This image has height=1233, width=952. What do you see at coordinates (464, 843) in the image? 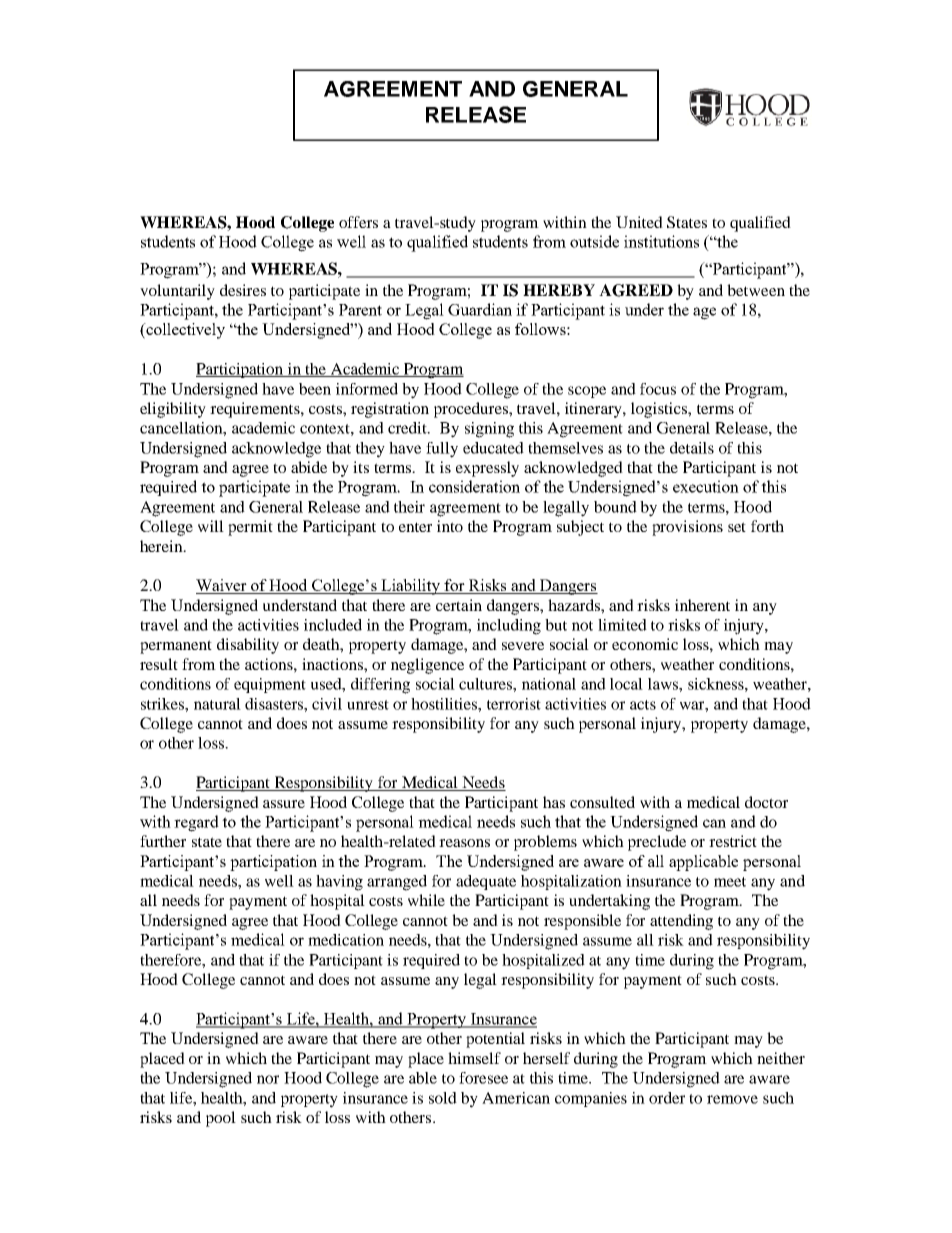
I see `reasons` at bounding box center [464, 843].
